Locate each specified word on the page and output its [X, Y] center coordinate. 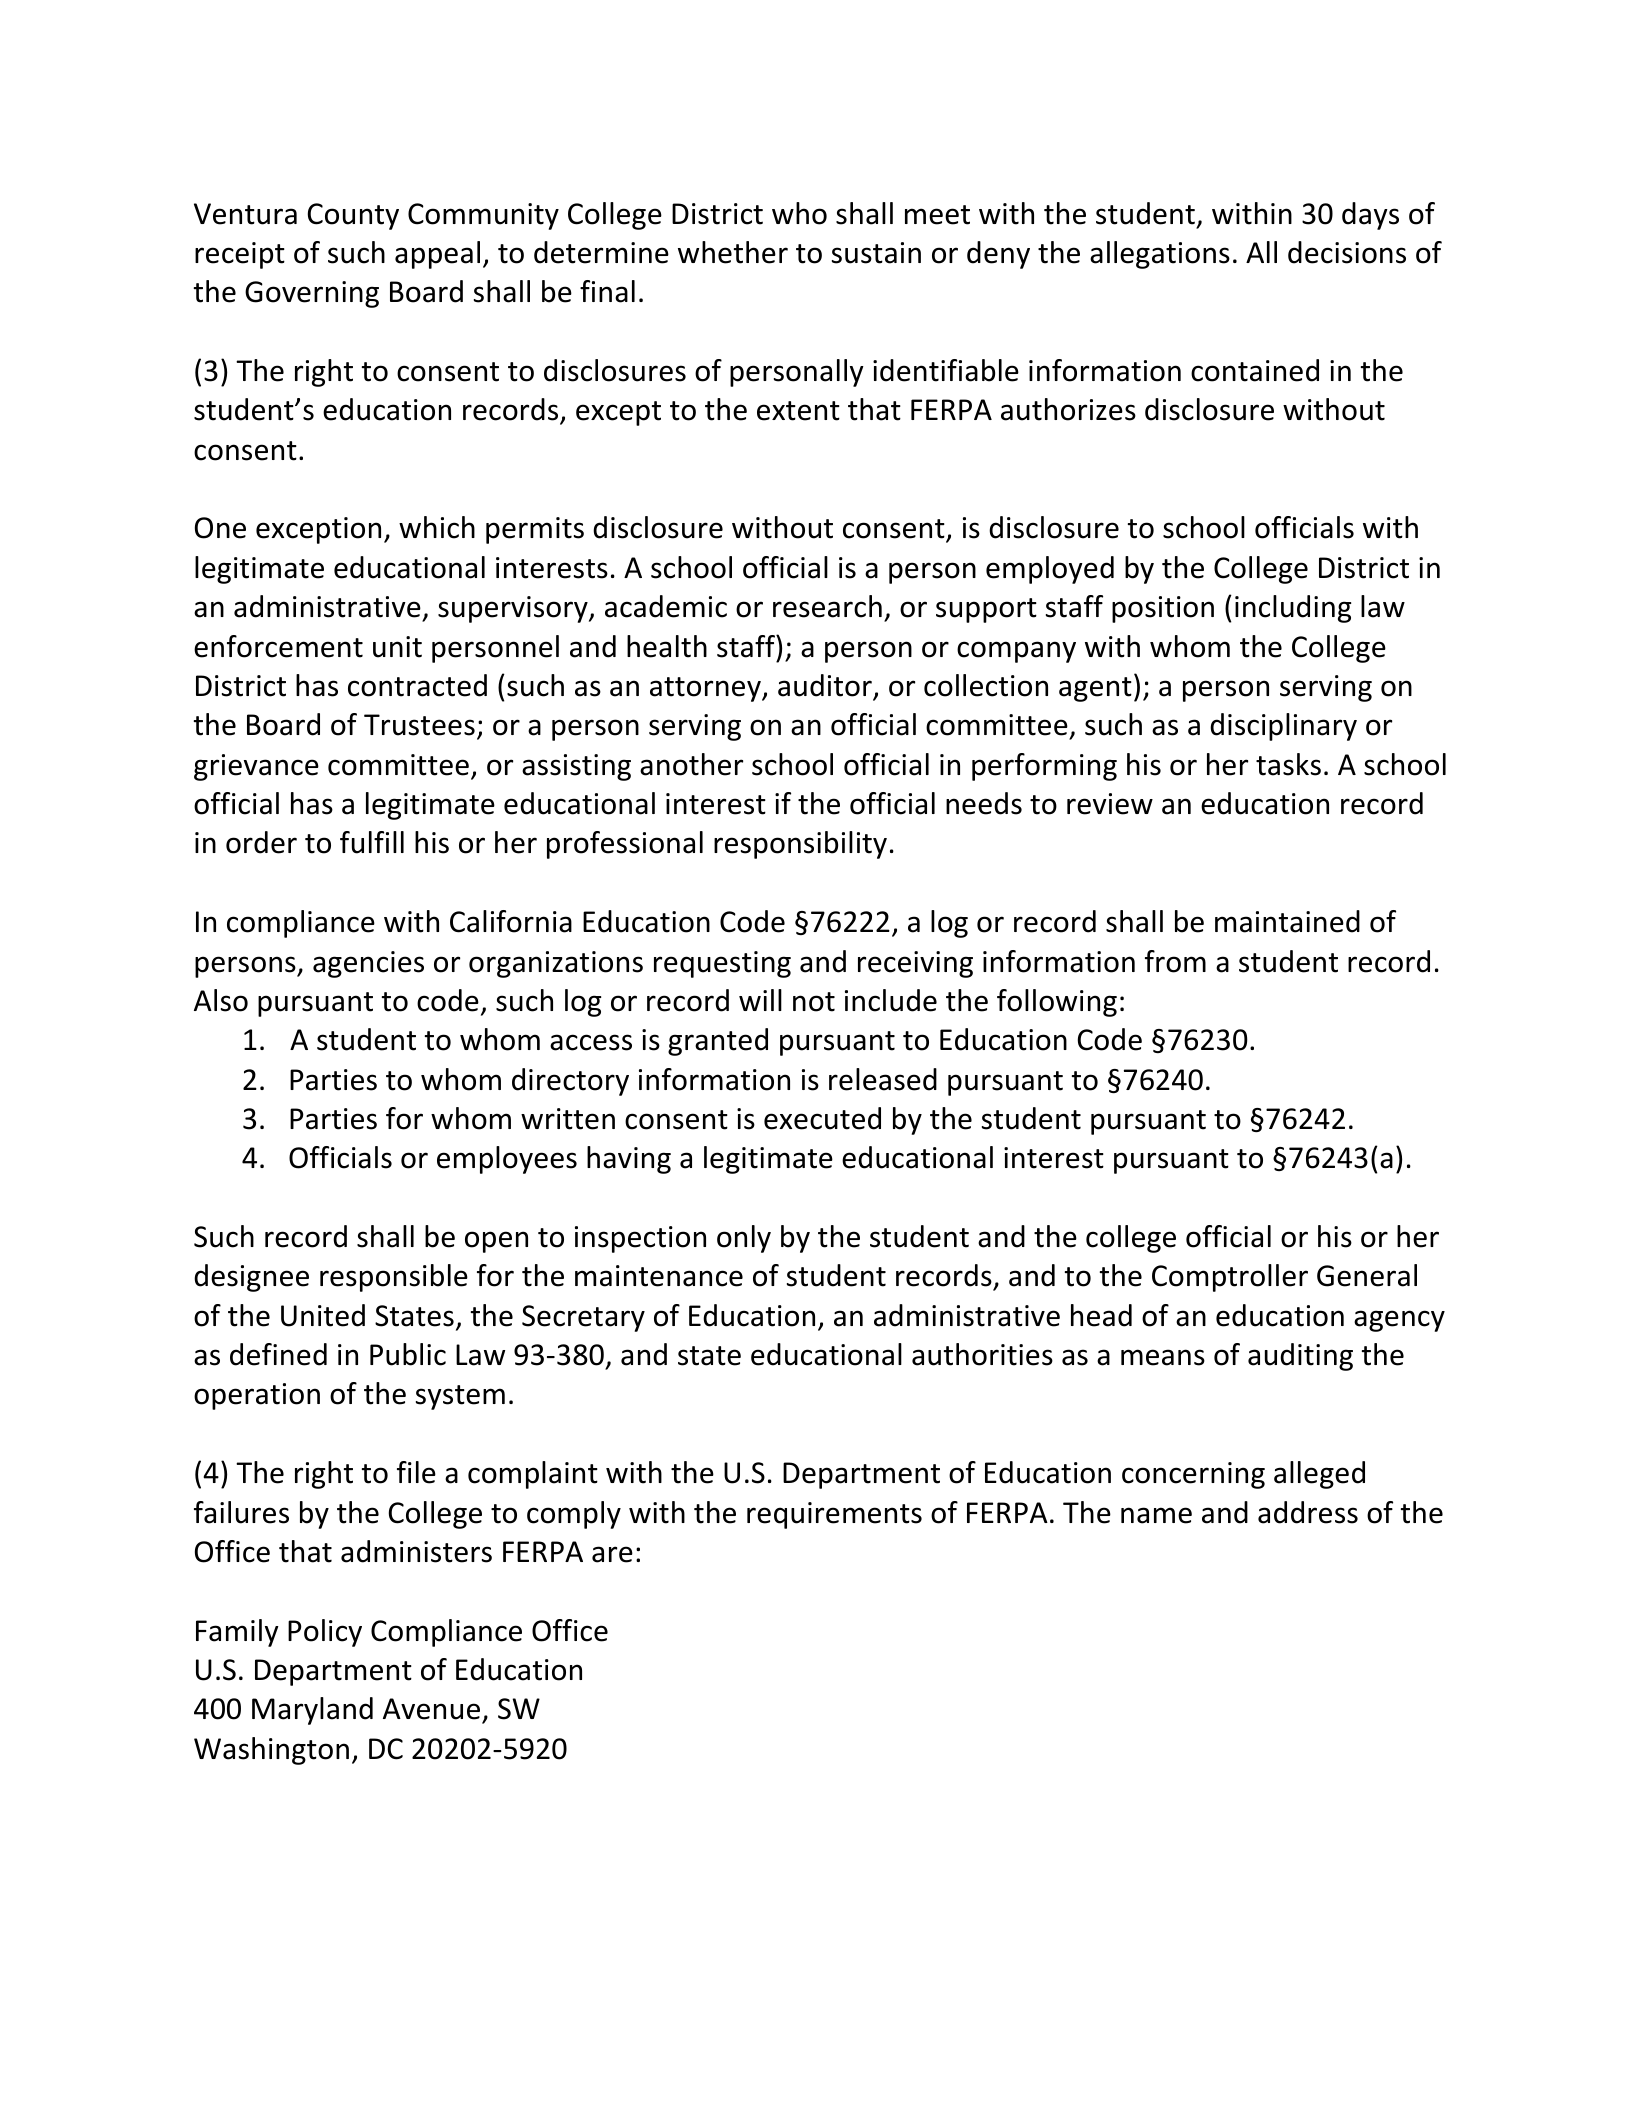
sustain [876, 253]
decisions [1347, 252]
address [1308, 1512]
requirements [834, 1515]
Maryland [312, 1711]
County [353, 216]
